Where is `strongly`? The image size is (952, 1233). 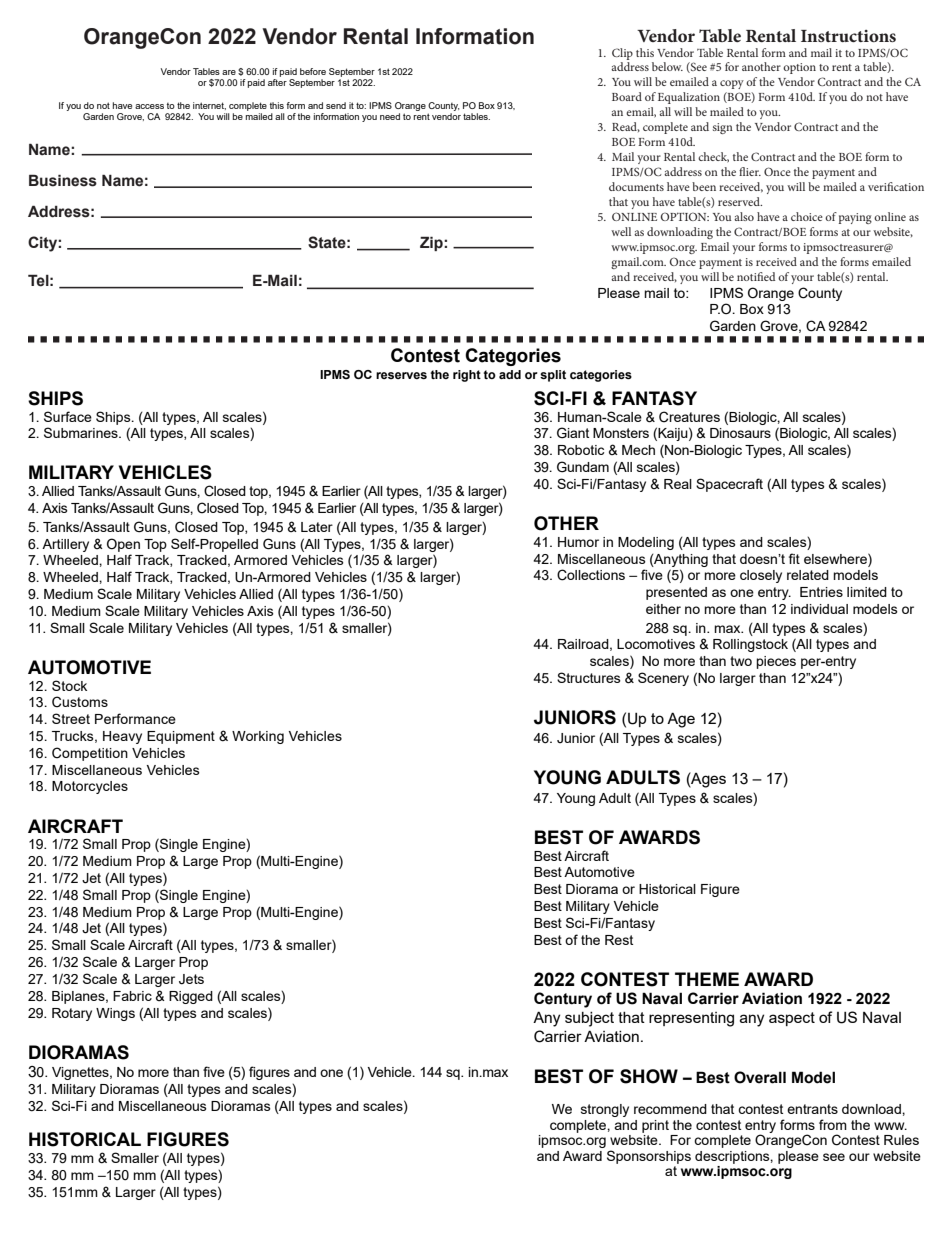 strongly is located at coordinates (605, 1110).
